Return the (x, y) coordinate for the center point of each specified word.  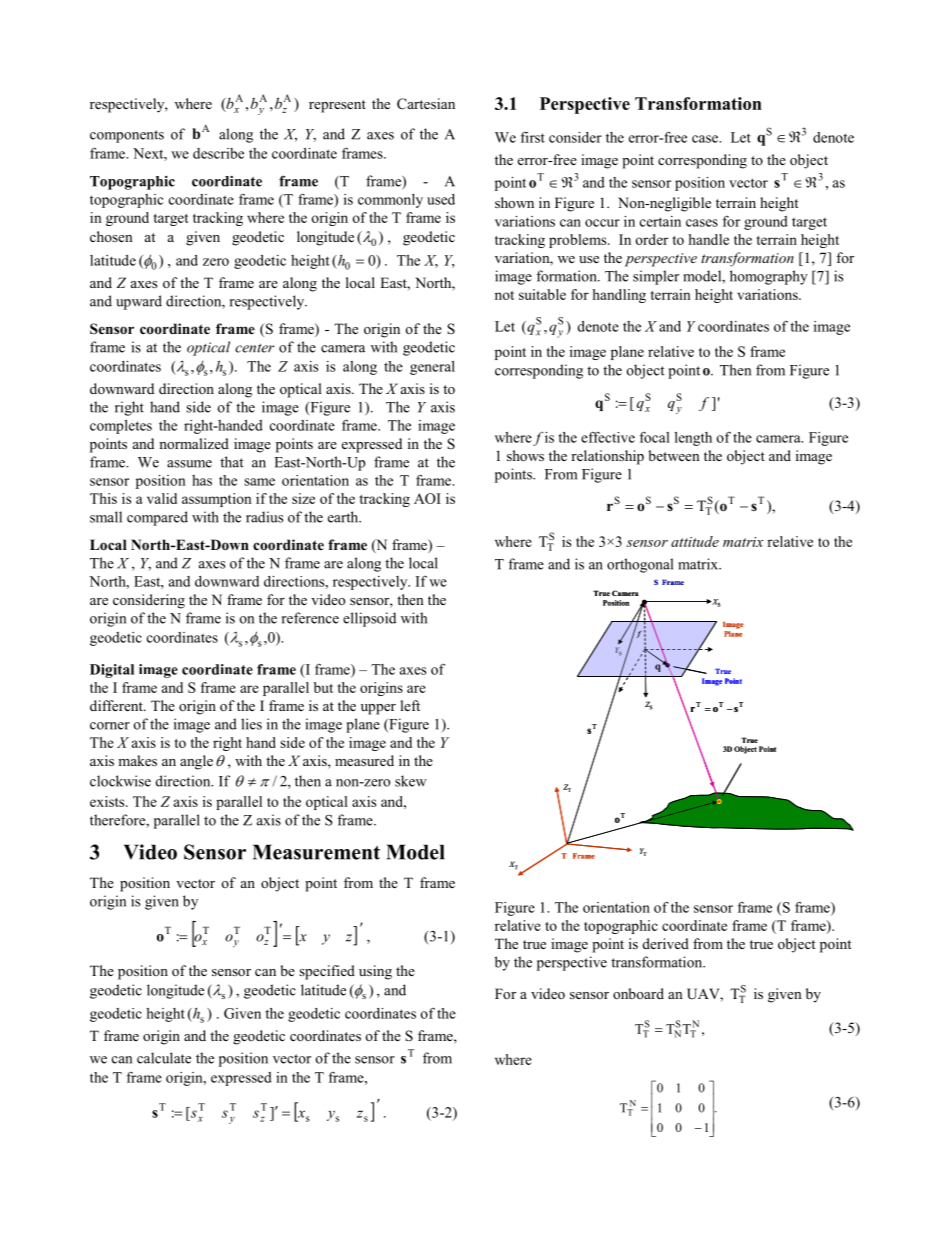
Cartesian (426, 104)
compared (157, 518)
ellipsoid (369, 619)
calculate (164, 1058)
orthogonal (640, 565)
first (533, 137)
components (127, 136)
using (375, 972)
